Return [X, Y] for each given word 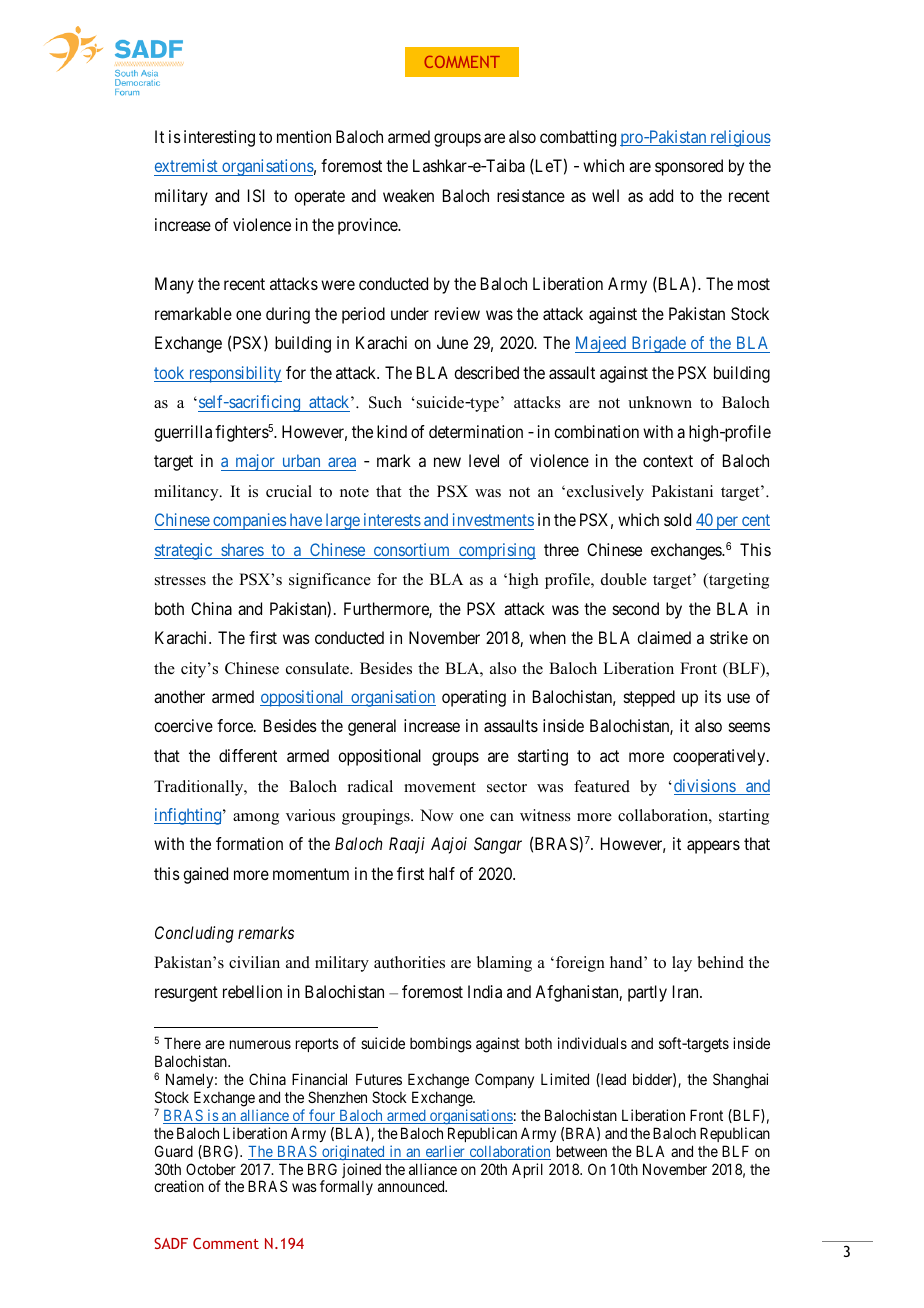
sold [677, 519]
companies [249, 521]
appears [713, 847]
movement [440, 787]
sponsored [689, 167]
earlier [445, 1152]
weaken [408, 195]
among [256, 819]
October [211, 1169]
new [447, 462]
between [582, 1151]
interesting [219, 138]
